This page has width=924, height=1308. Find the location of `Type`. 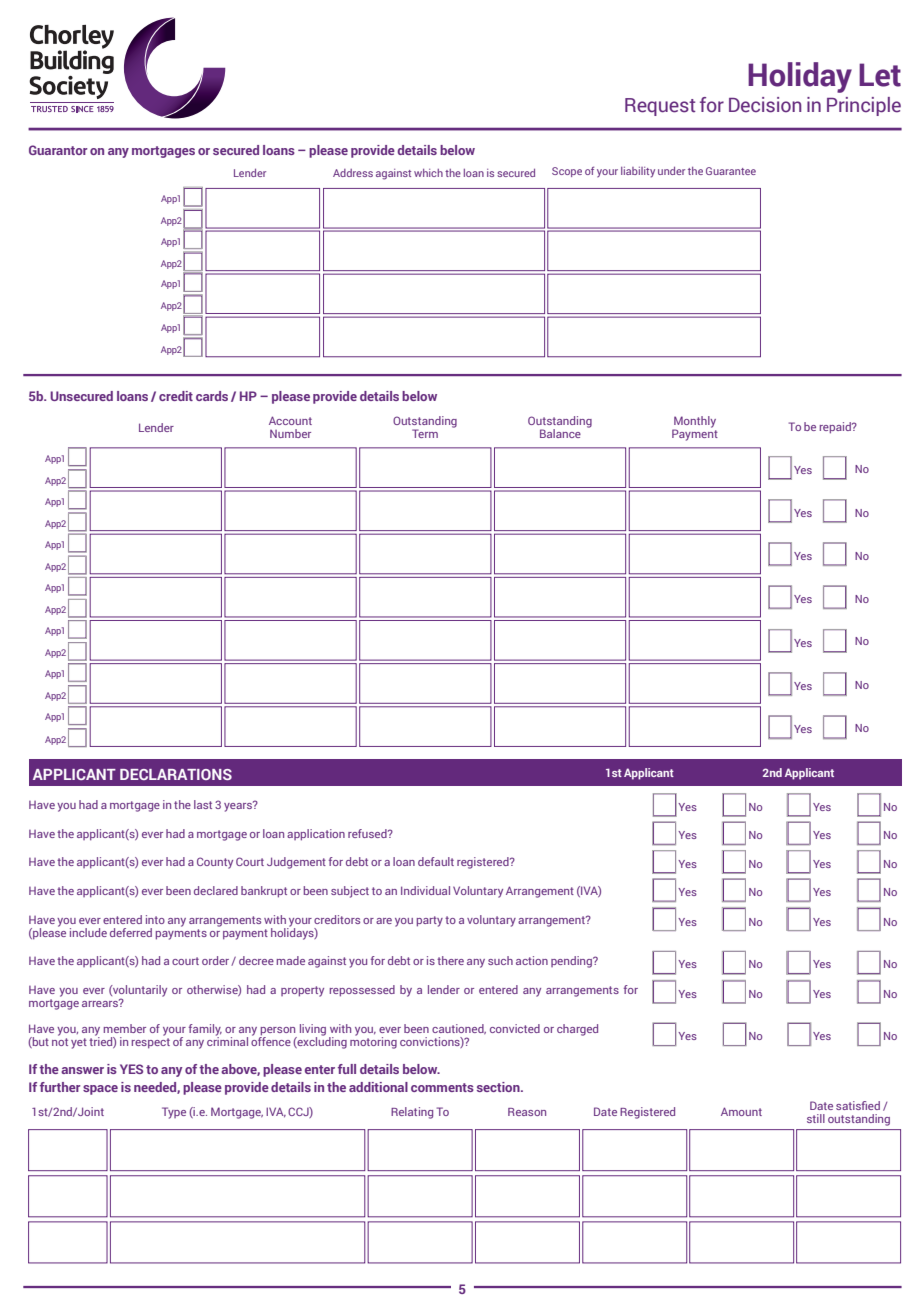

Type is located at coordinates (174, 1113).
